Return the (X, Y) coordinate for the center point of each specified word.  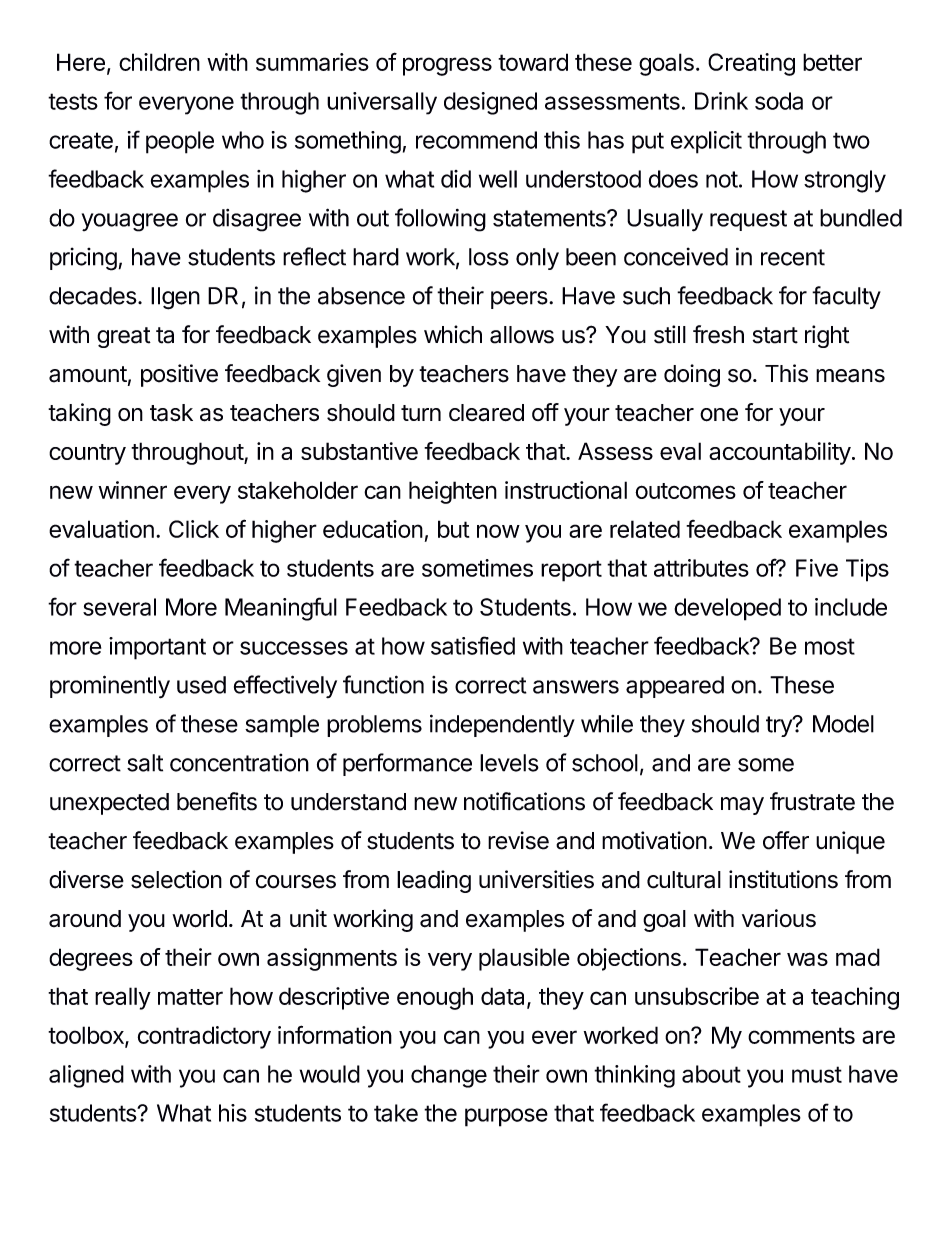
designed (490, 103)
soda (779, 101)
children (159, 62)
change (449, 1076)
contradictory (204, 1037)
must (817, 1074)
